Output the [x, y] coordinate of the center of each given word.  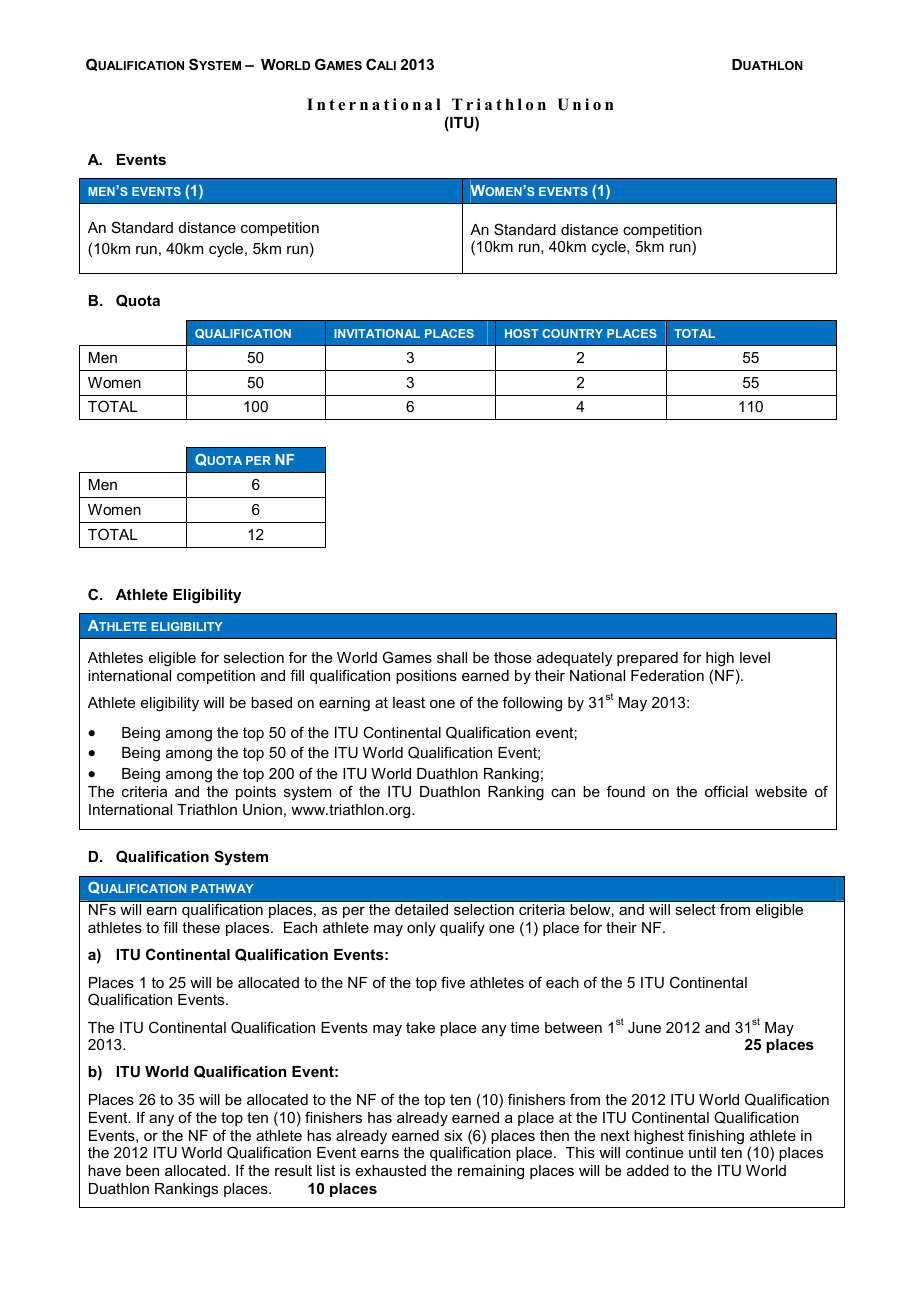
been [142, 1170]
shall [452, 657]
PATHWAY [222, 888]
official [726, 791]
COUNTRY [572, 333]
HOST [522, 333]
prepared [647, 659]
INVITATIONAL [377, 333]
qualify [462, 928]
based [271, 702]
